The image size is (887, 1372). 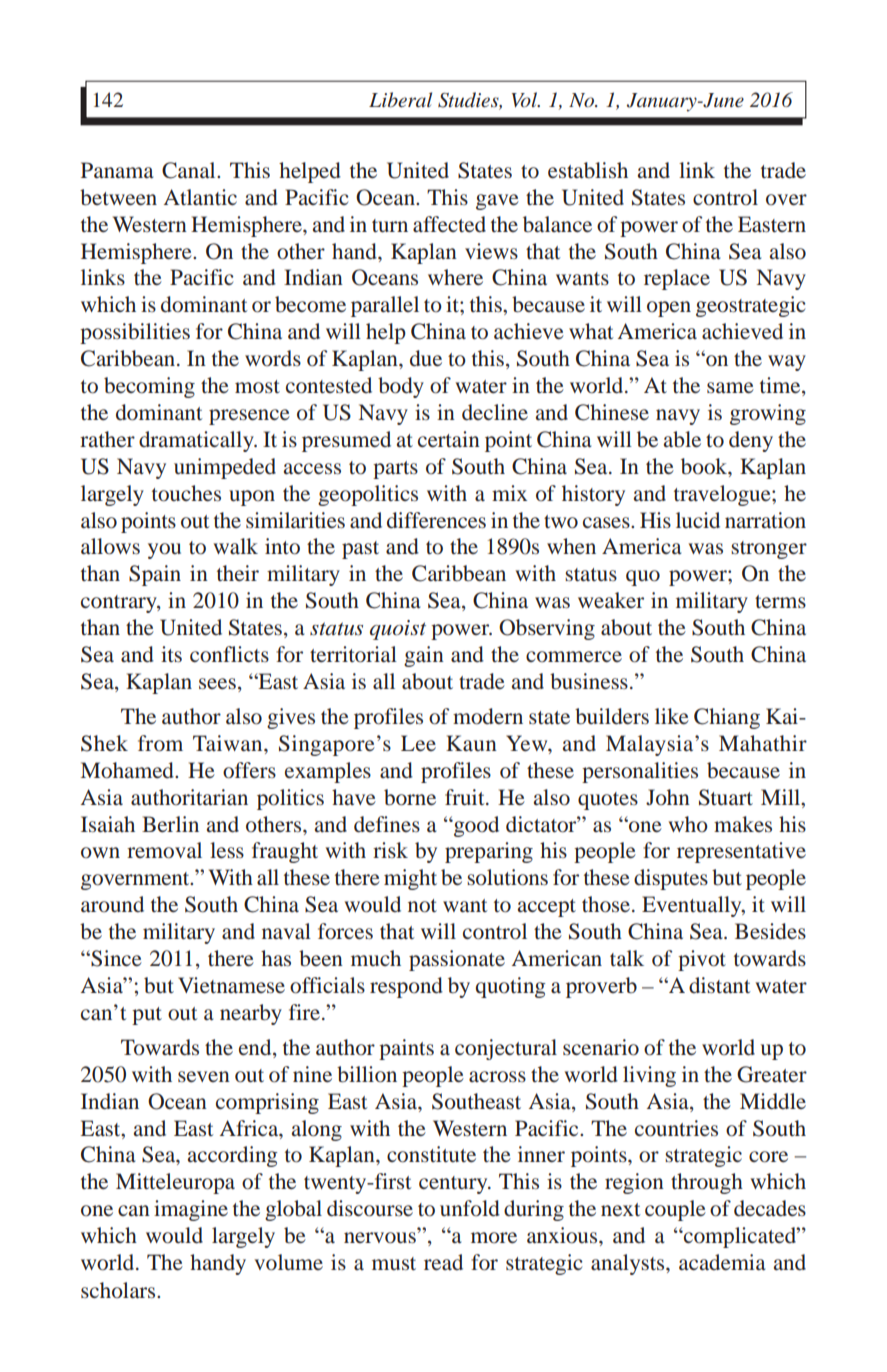 What do you see at coordinates (400, 99) in the document?
I see `Liberal` at bounding box center [400, 99].
